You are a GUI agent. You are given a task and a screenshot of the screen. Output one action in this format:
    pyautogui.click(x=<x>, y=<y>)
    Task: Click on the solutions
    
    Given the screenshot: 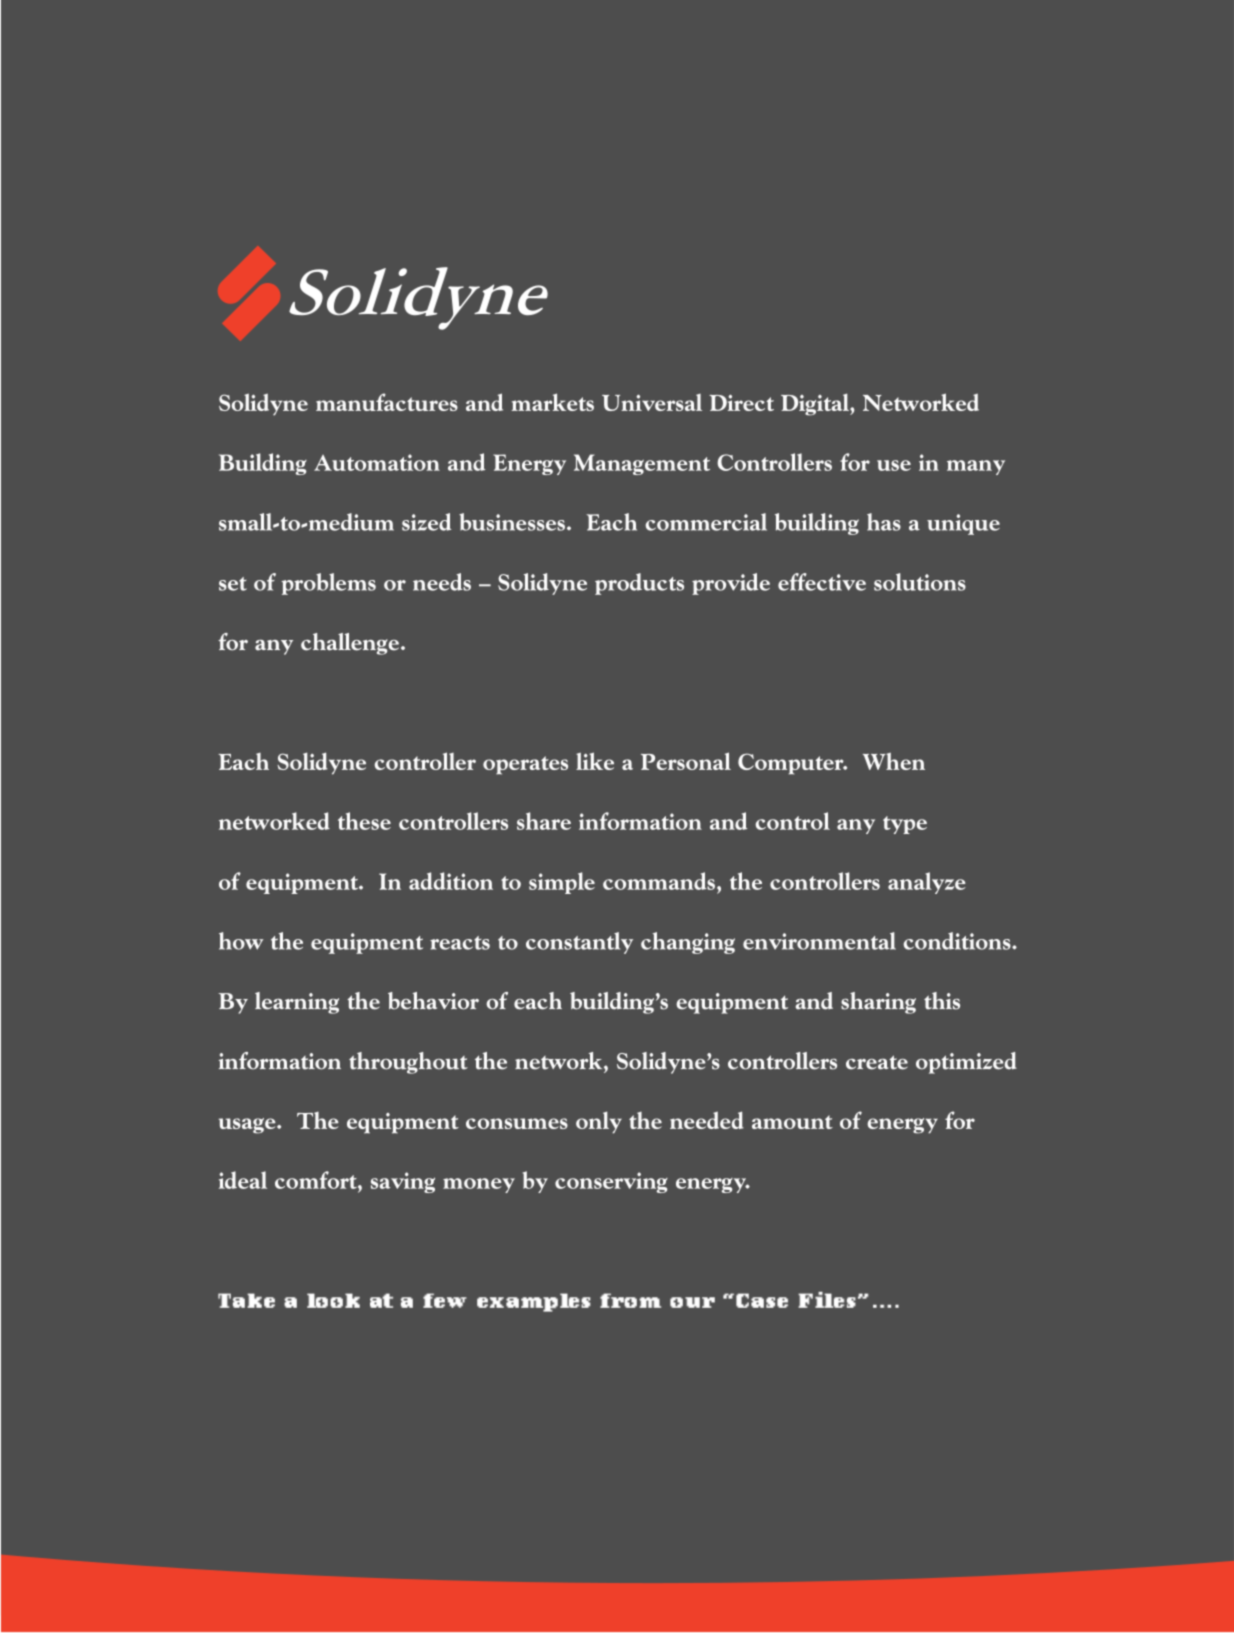 What is the action you would take?
    pyautogui.click(x=920, y=582)
